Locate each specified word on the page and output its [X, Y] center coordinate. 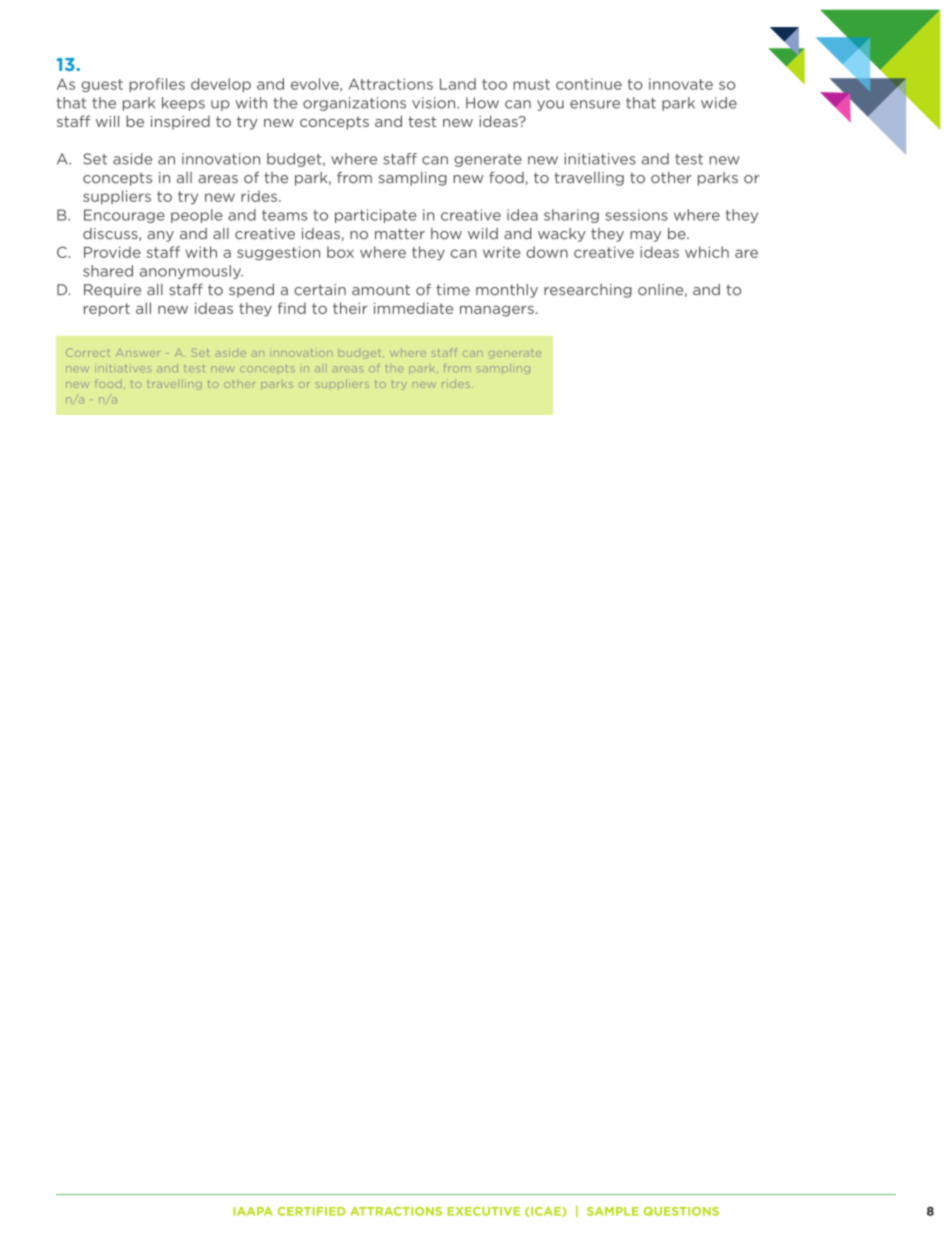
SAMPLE [613, 1211]
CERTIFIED [311, 1211]
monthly [507, 291]
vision [435, 103]
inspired [180, 123]
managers [497, 311]
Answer [138, 353]
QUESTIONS [681, 1211]
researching [588, 291]
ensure [595, 104]
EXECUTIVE [483, 1211]
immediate [413, 308]
